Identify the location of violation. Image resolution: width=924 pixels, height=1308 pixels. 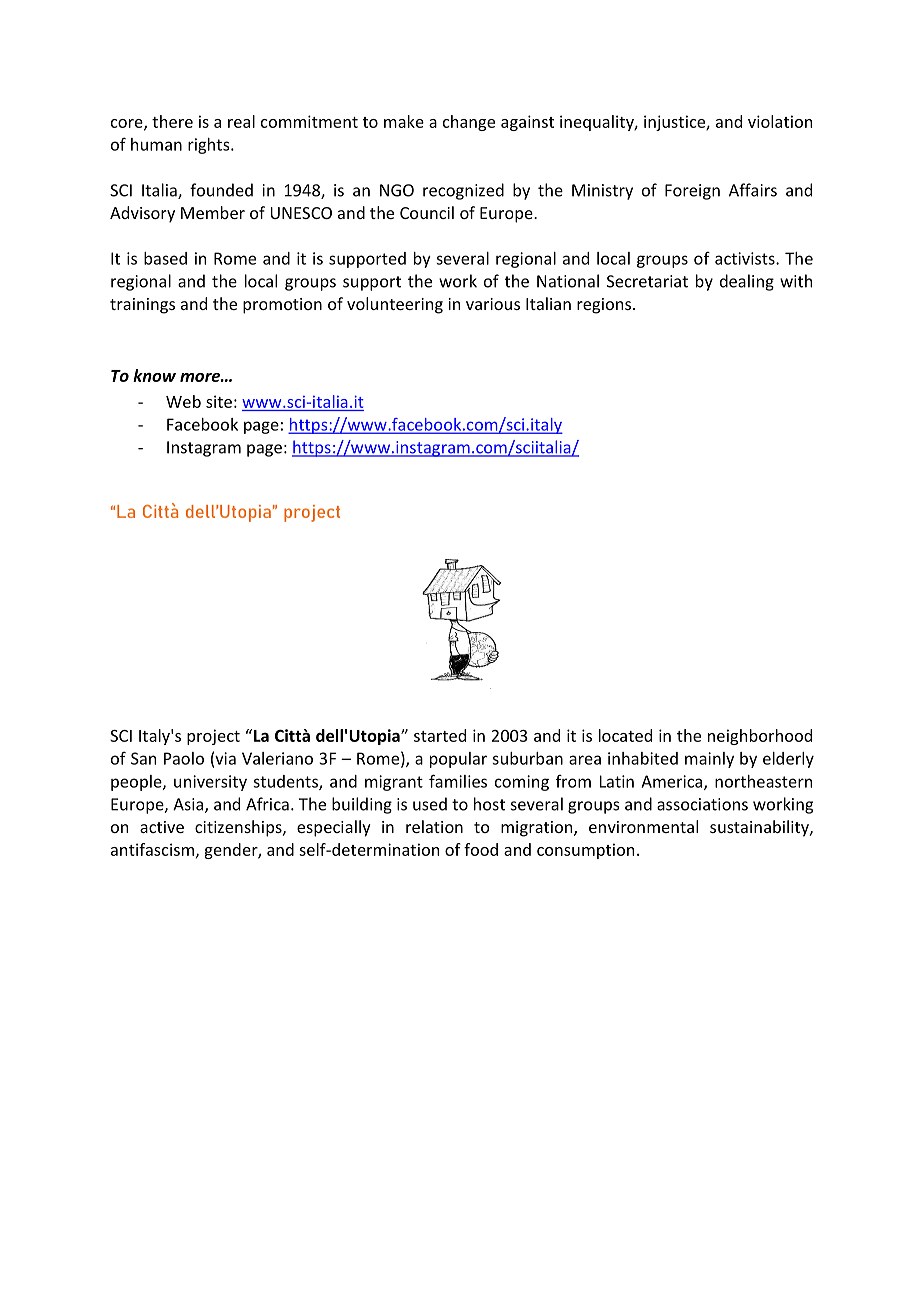
(780, 121).
